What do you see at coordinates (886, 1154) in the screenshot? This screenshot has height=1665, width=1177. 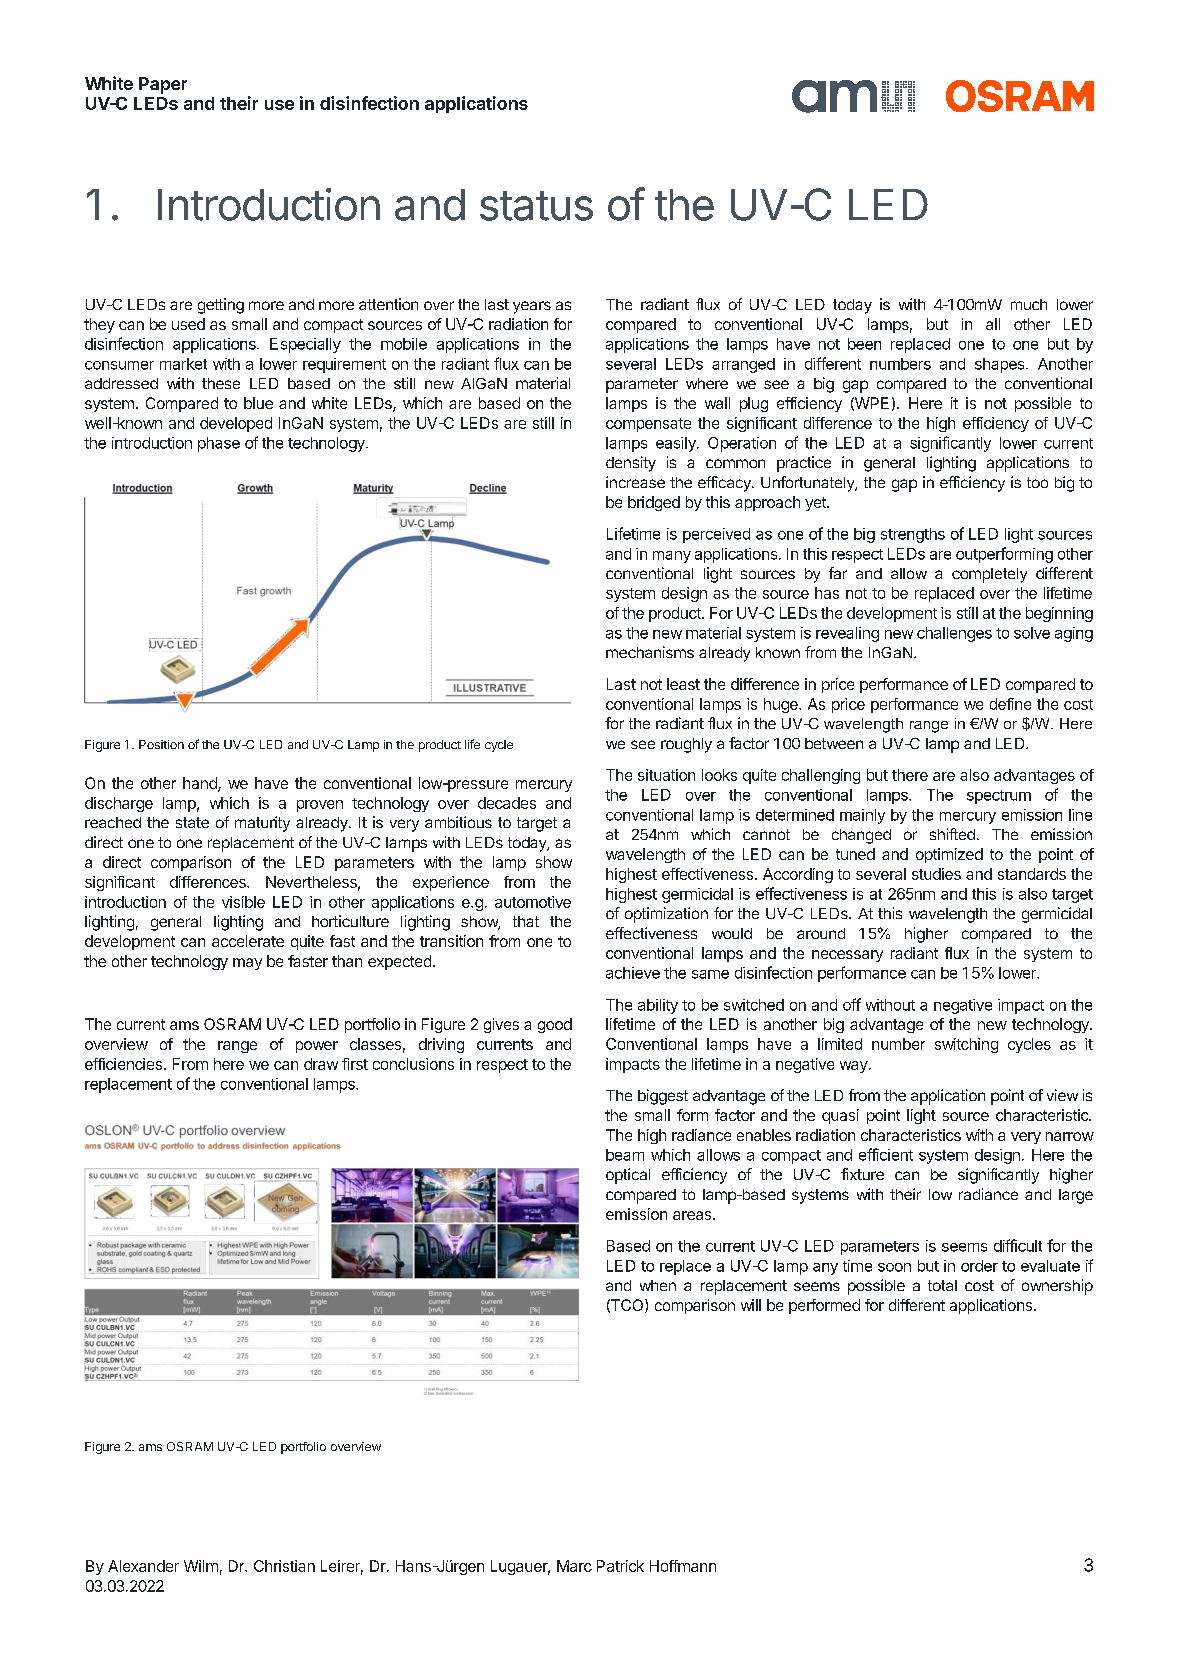 I see `efficient` at bounding box center [886, 1154].
